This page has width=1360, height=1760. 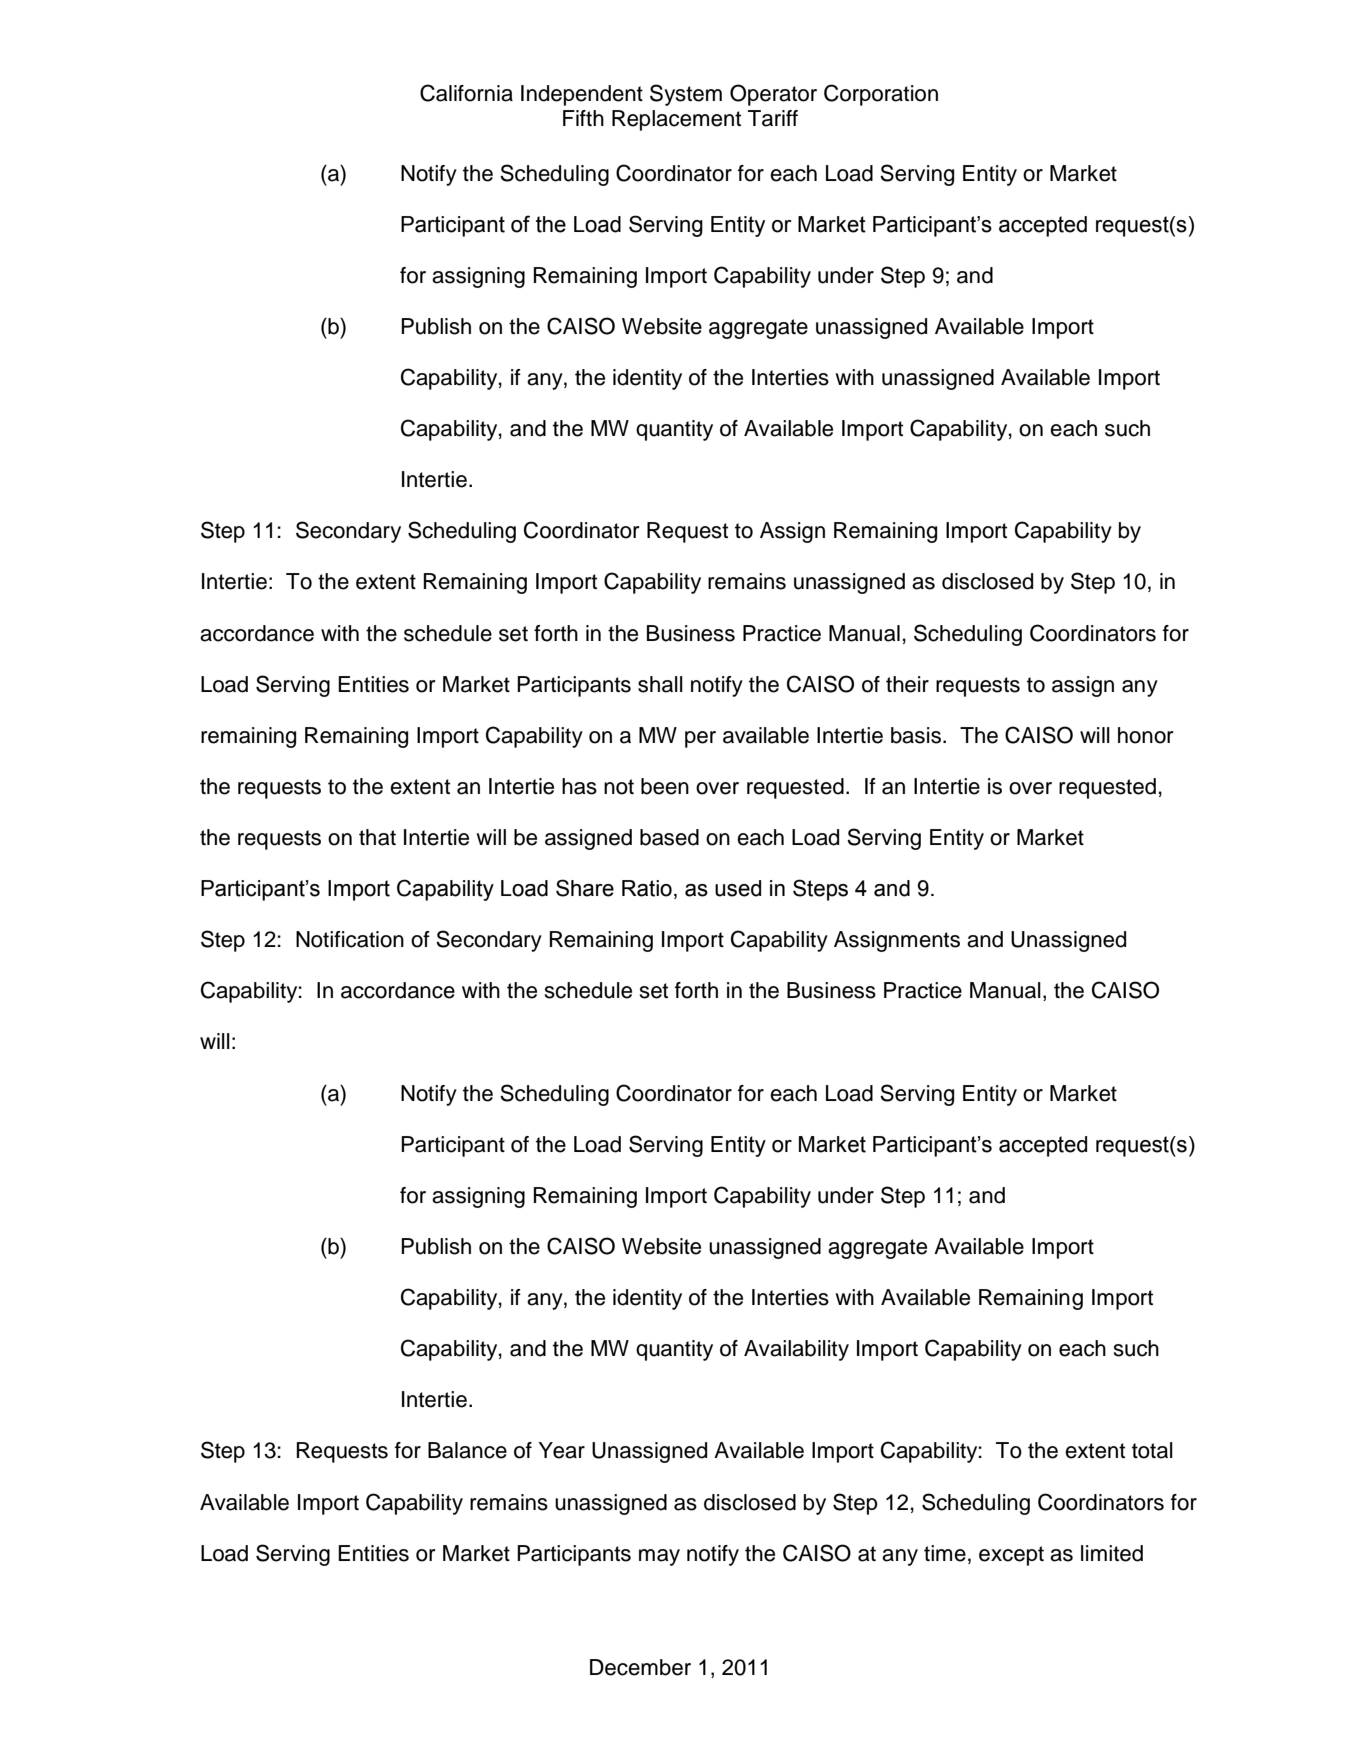 What do you see at coordinates (773, 118) in the page?
I see `Tariff` at bounding box center [773, 118].
